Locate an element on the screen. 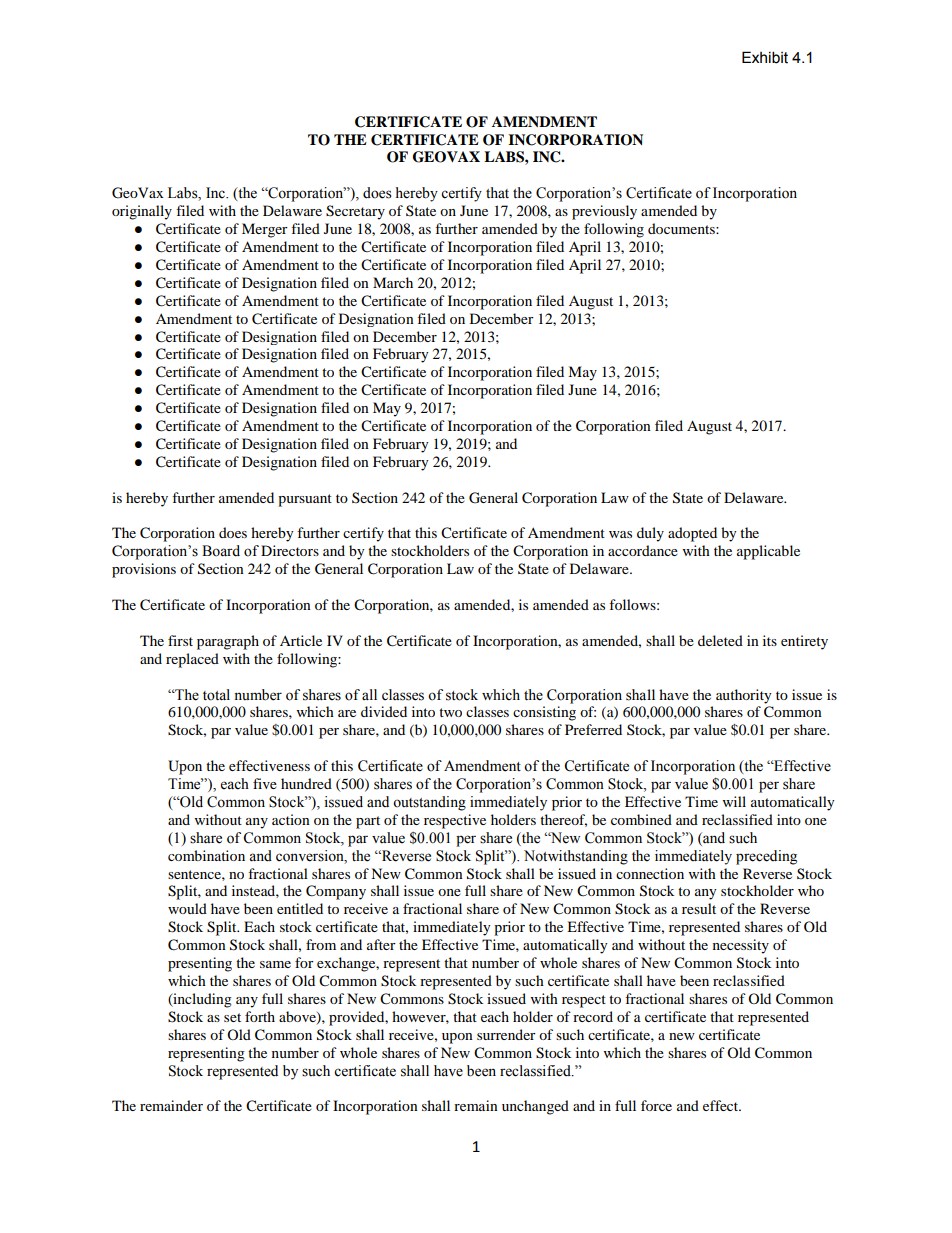 The width and height of the screenshot is (952, 1233). surrender is located at coordinates (506, 1034).
